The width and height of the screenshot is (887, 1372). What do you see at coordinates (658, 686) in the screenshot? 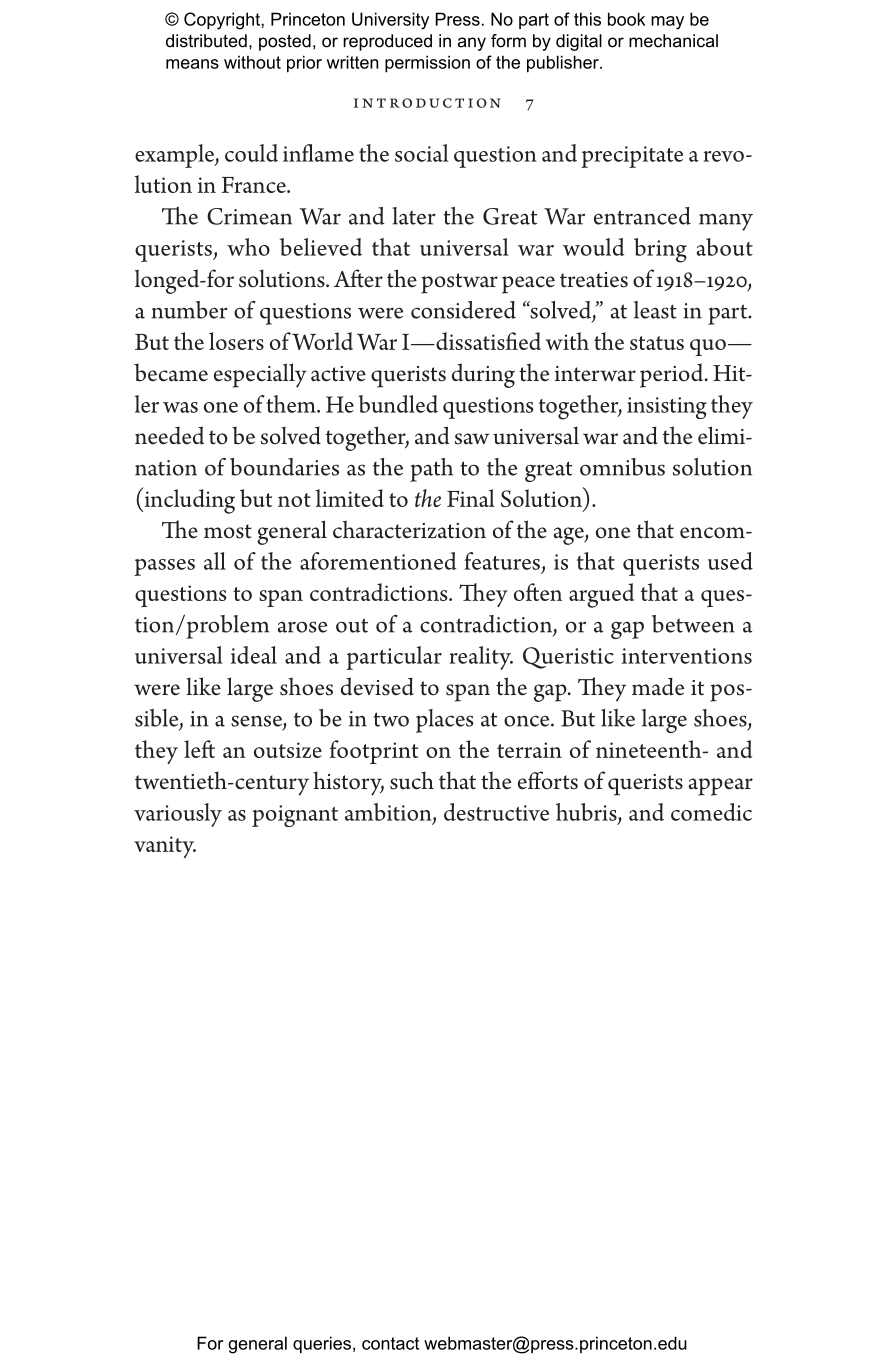
I see `made` at bounding box center [658, 686].
